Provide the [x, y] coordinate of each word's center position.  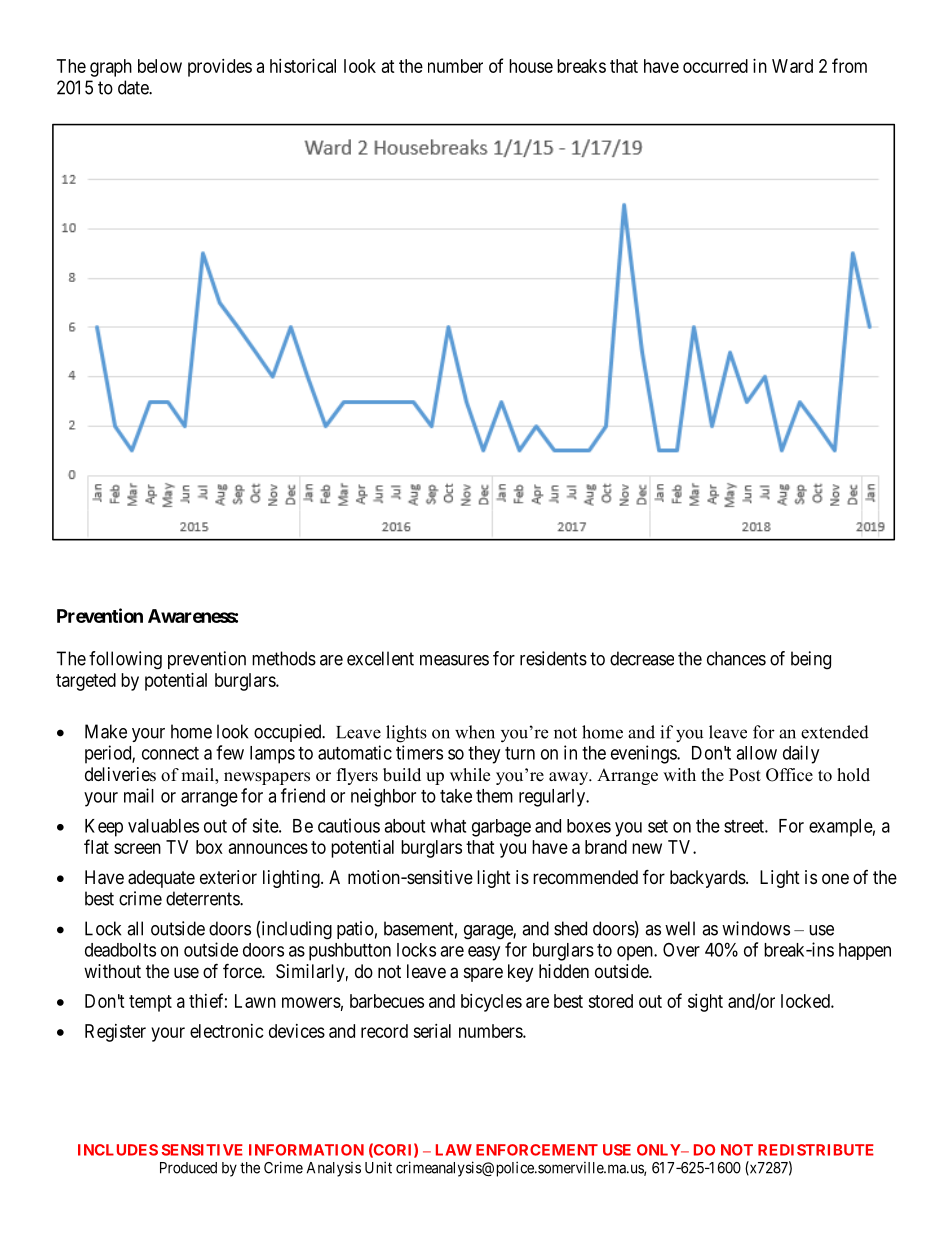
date [134, 87]
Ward [792, 66]
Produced [188, 1168]
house [531, 66]
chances [736, 658]
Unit [378, 1167]
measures [454, 660]
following [125, 660]
